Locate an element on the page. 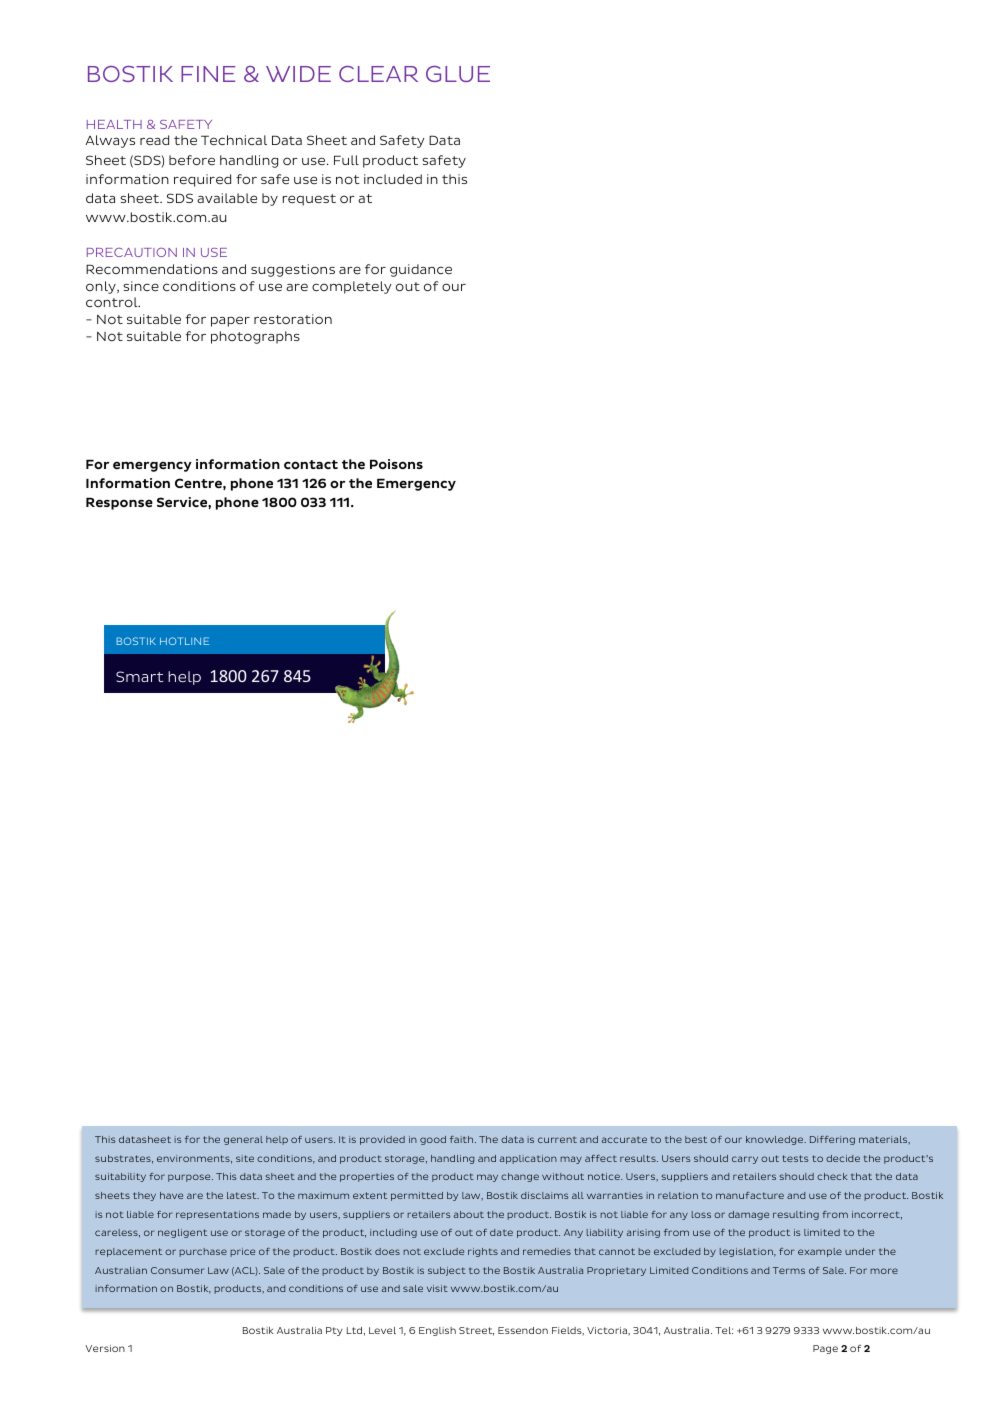 The width and height of the image is (1002, 1417). general is located at coordinates (243, 1140).
